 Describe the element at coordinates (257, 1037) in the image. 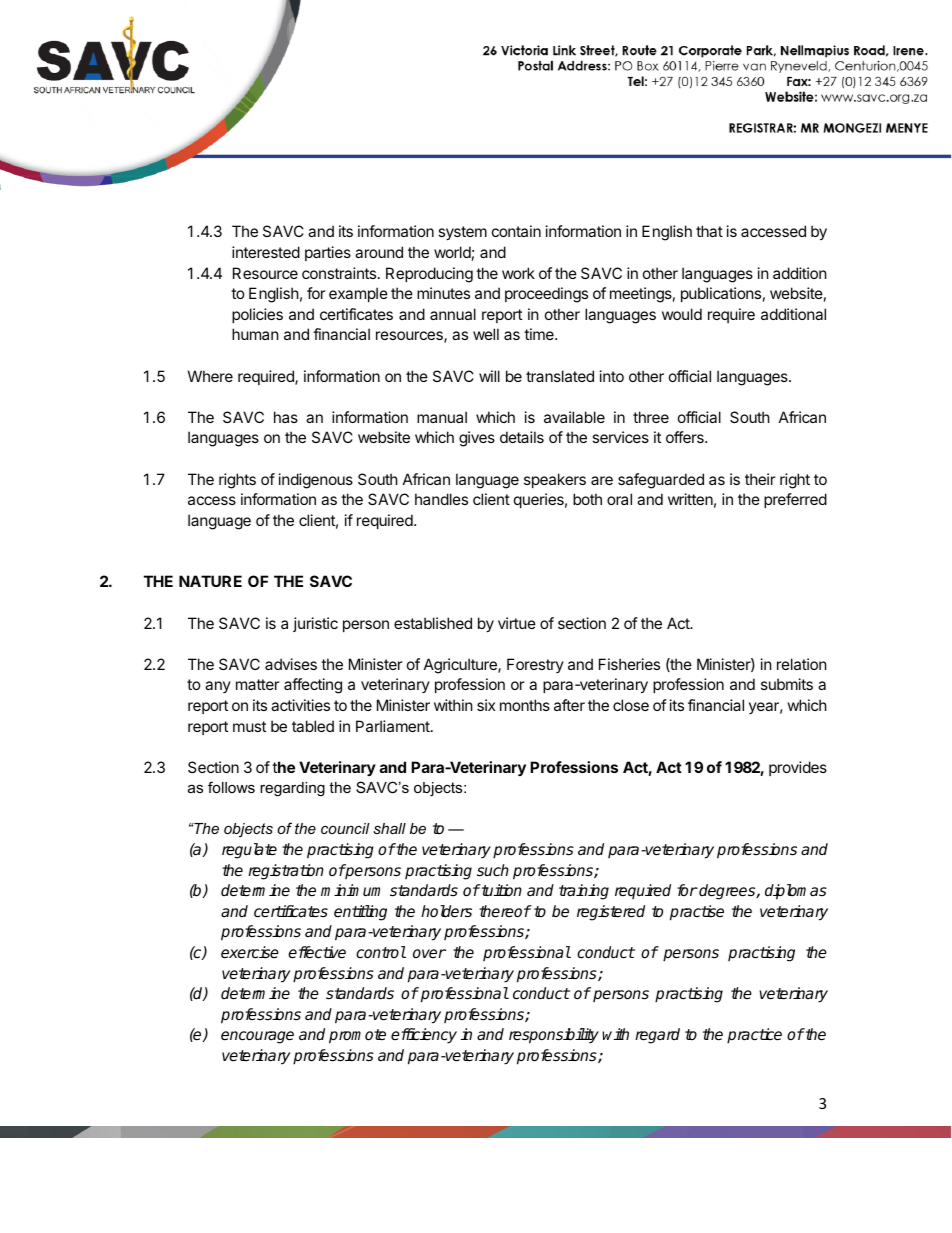

I see `encourage` at that location.
